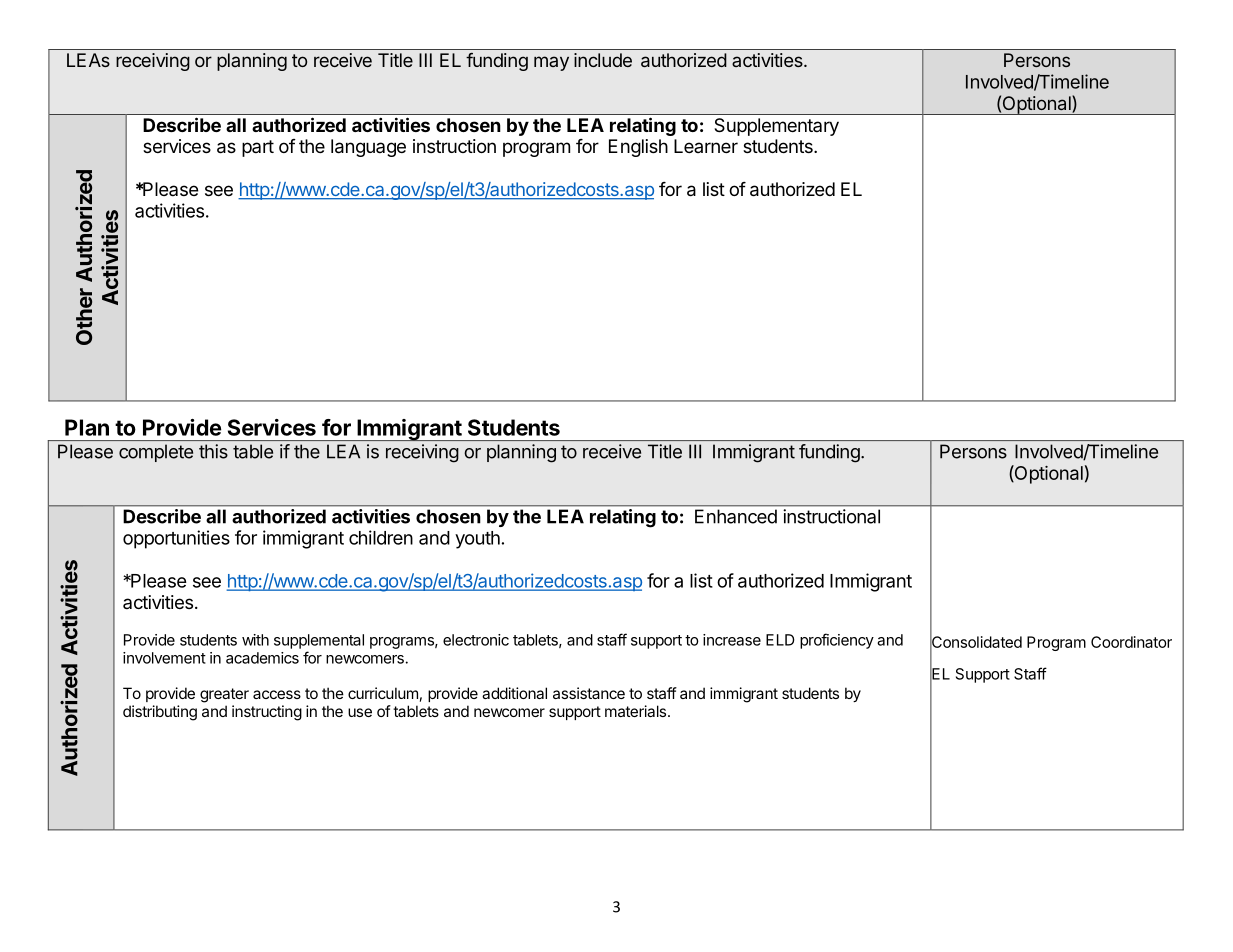 The width and height of the image is (1233, 952). Describe the element at coordinates (706, 146) in the image. I see `Learner` at that location.
